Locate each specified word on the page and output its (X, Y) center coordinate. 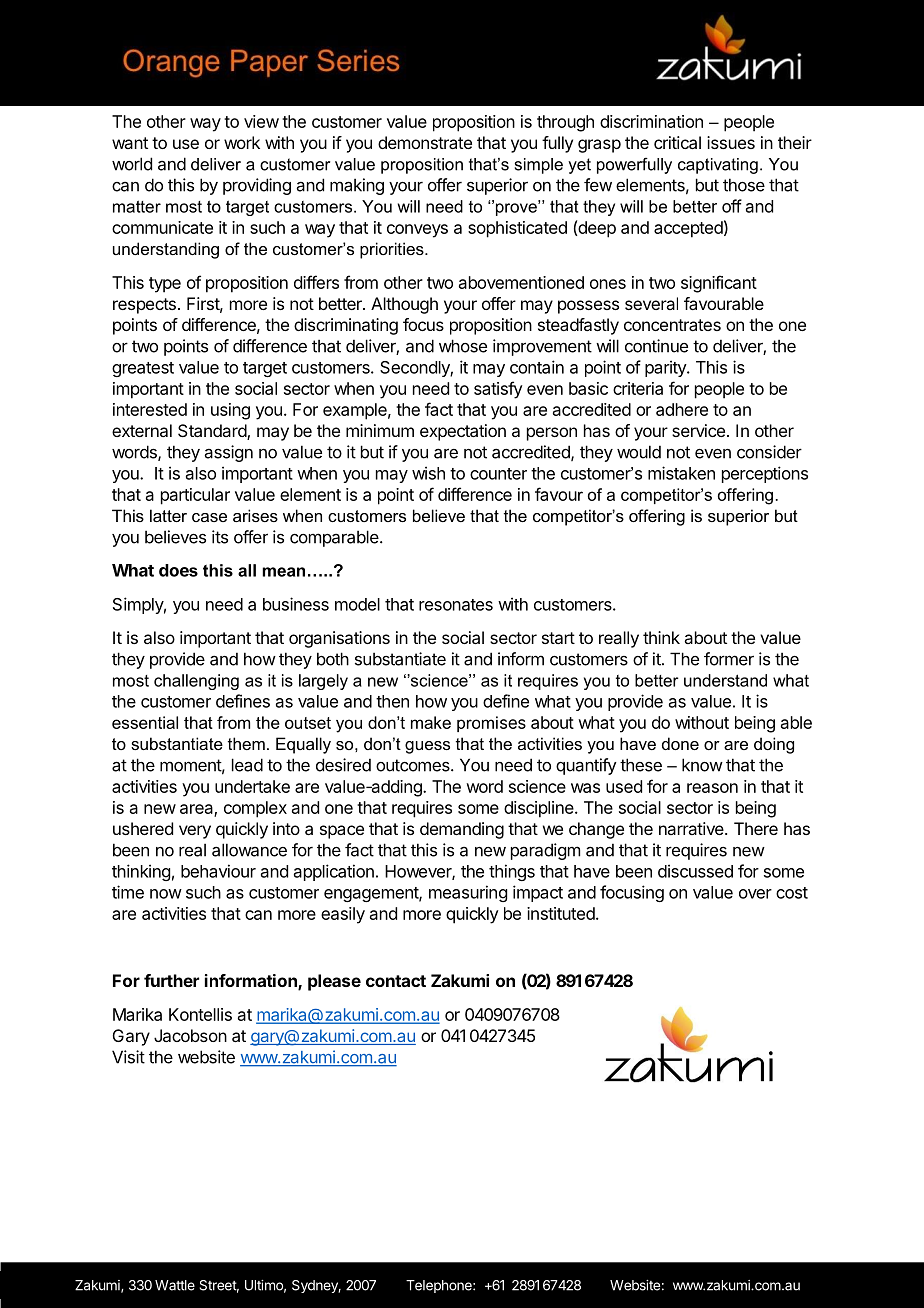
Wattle (175, 1285)
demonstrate (425, 142)
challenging (196, 682)
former (729, 659)
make (431, 722)
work (242, 142)
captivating (718, 166)
